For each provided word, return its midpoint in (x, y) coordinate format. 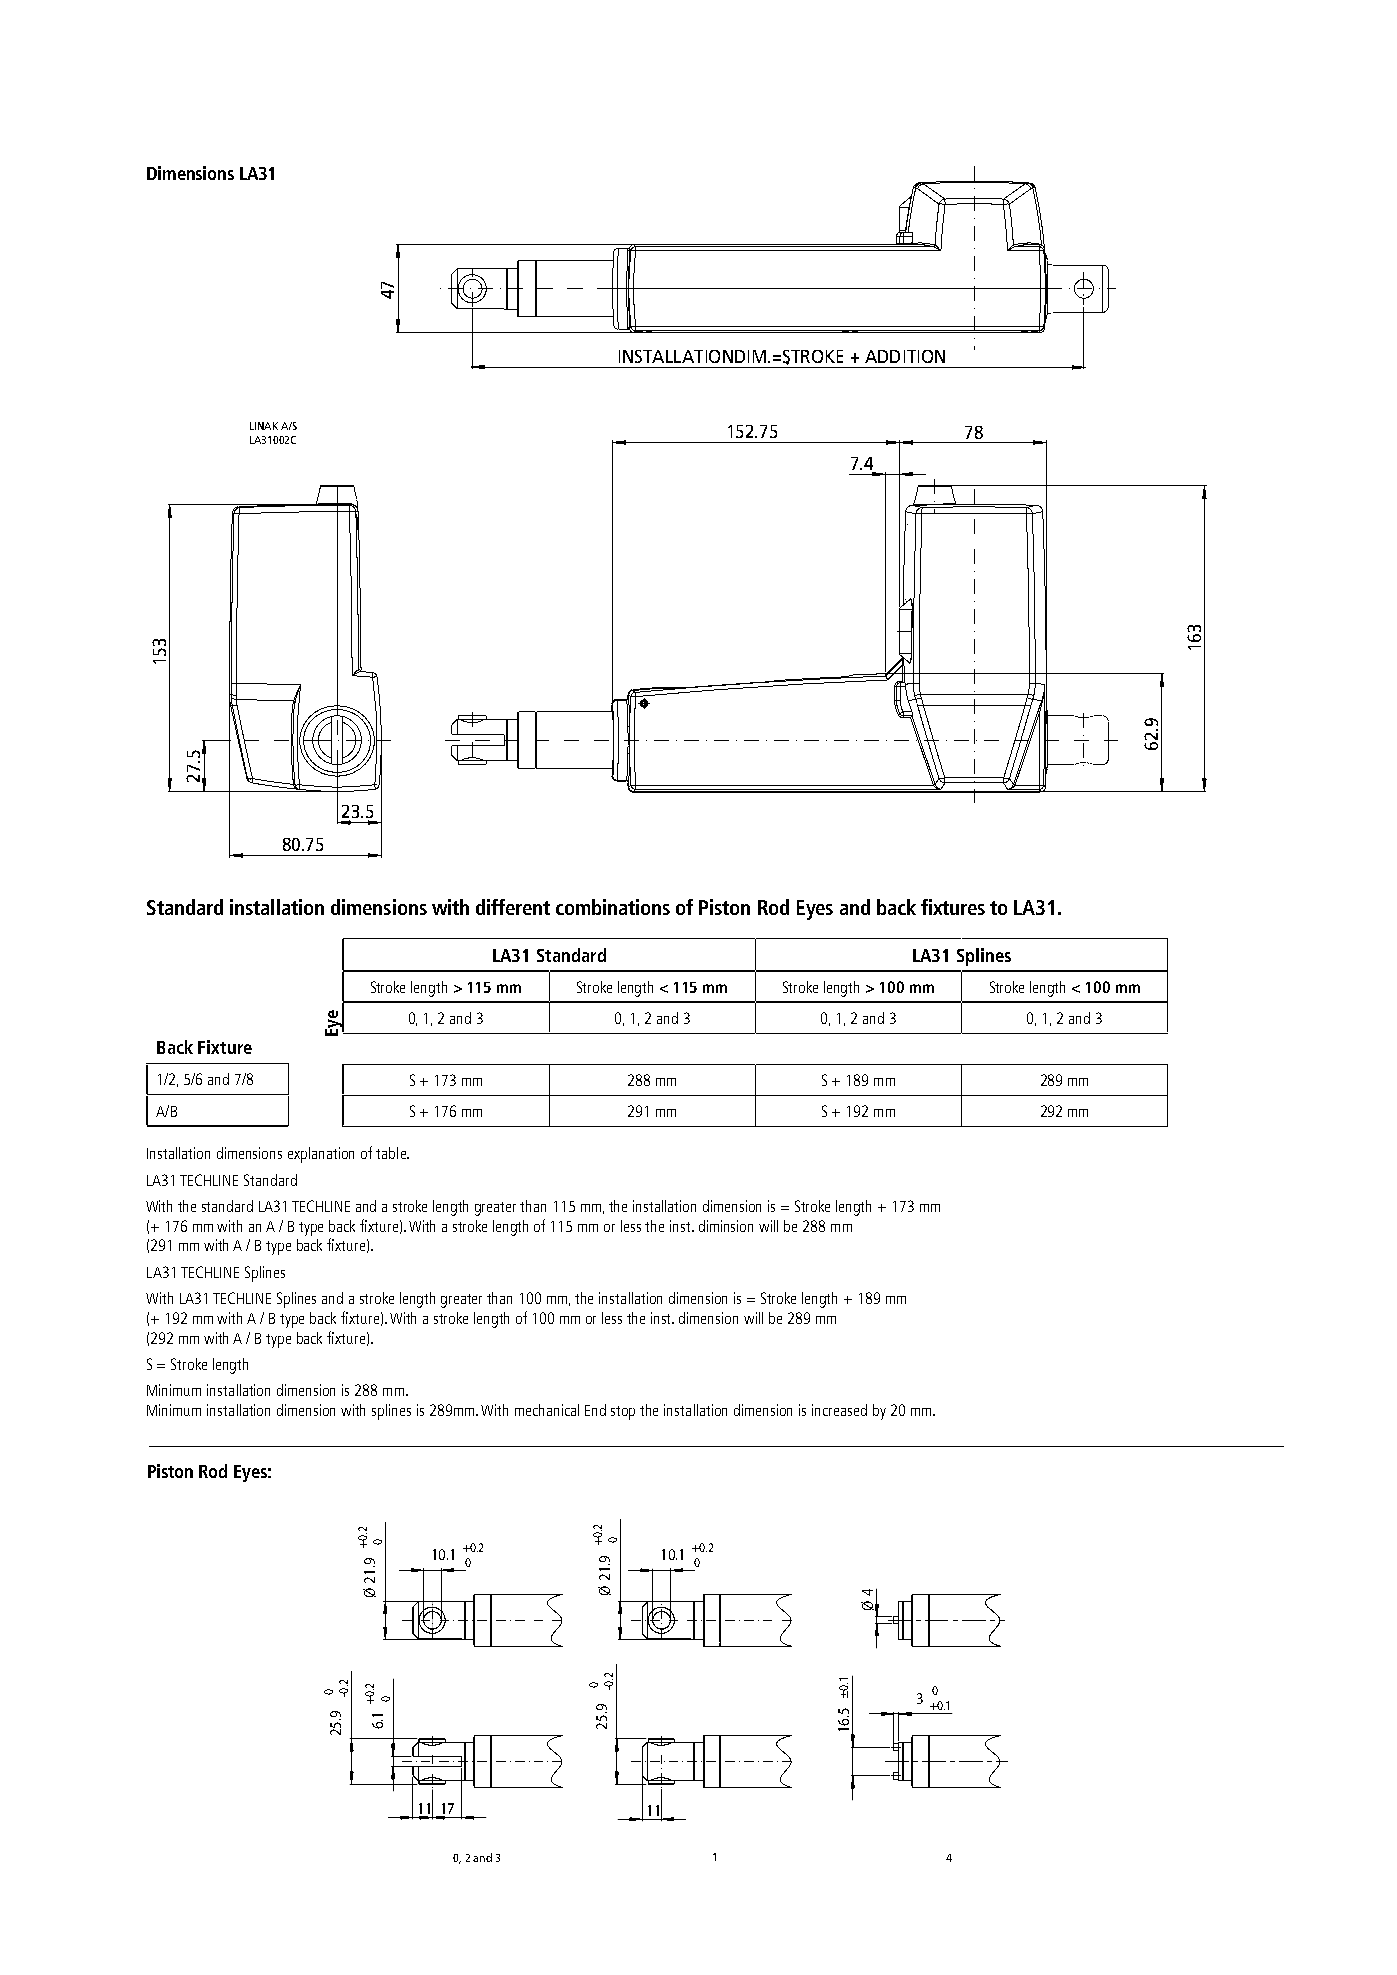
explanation (321, 1155)
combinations (613, 907)
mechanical (547, 1410)
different (513, 907)
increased (839, 1410)
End (595, 1410)
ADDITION (905, 356)
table (392, 1153)
